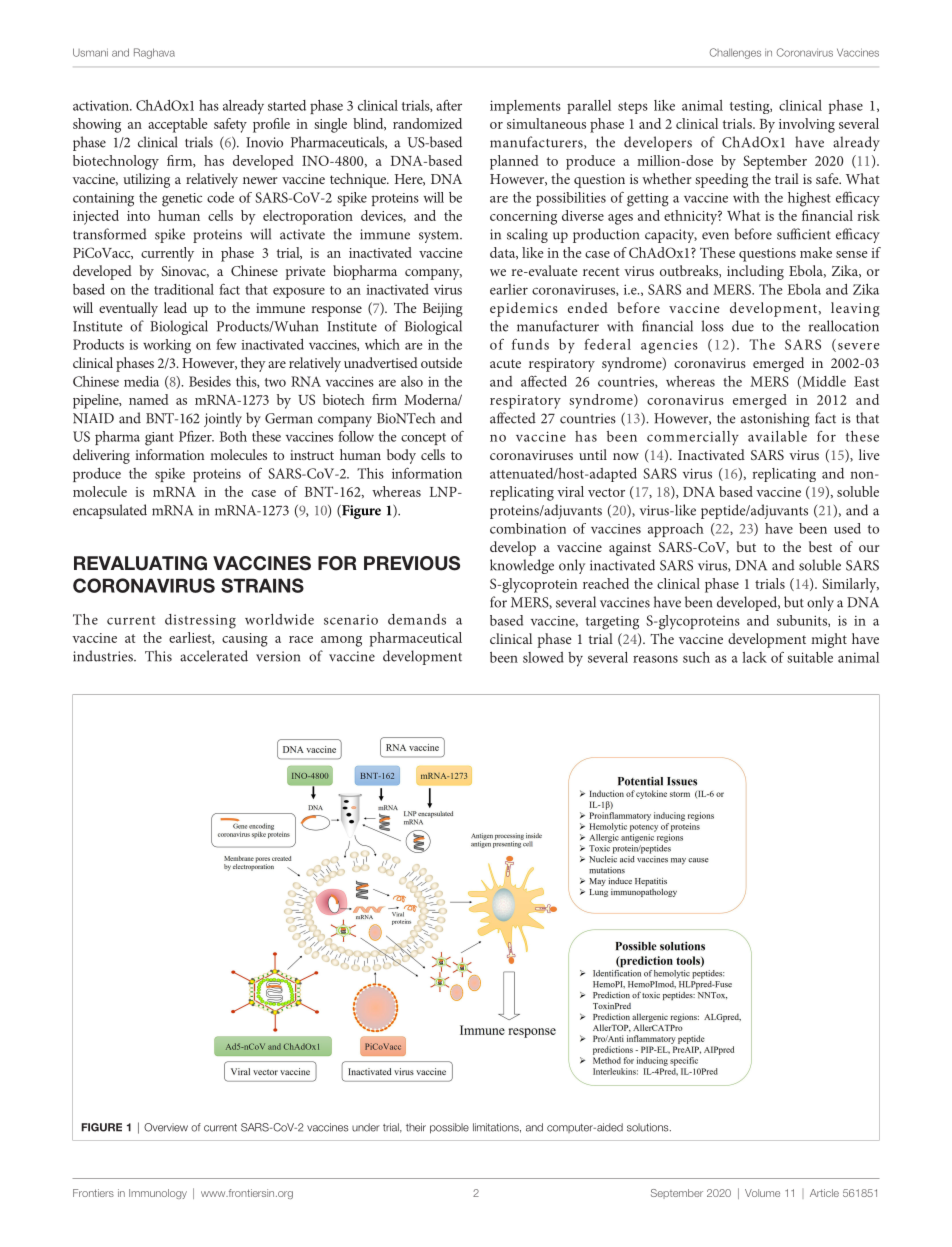 The width and height of the page is (952, 1247). I want to click on acute, so click(505, 363).
